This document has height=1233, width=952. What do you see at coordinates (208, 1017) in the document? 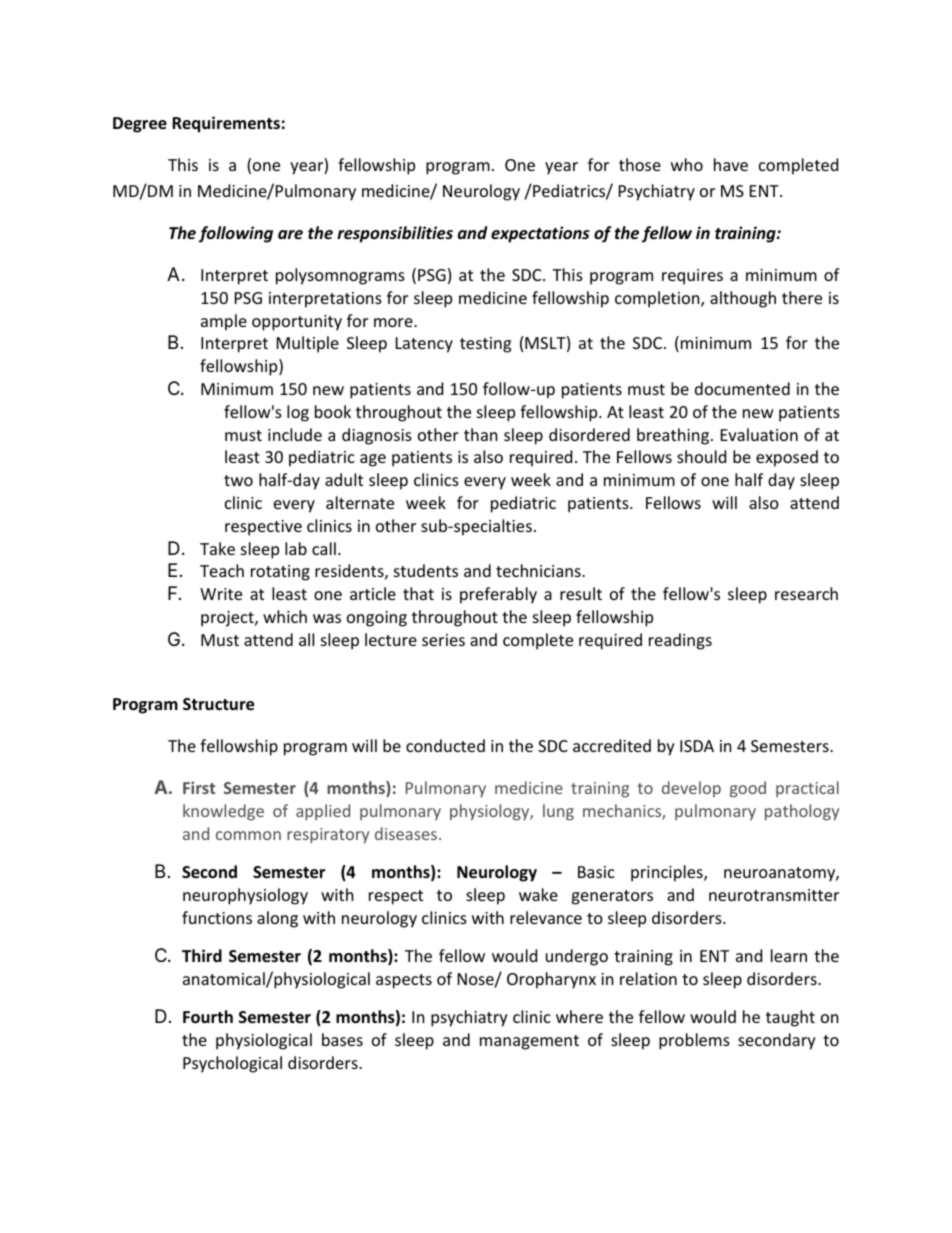
I see `Fourth` at bounding box center [208, 1017].
